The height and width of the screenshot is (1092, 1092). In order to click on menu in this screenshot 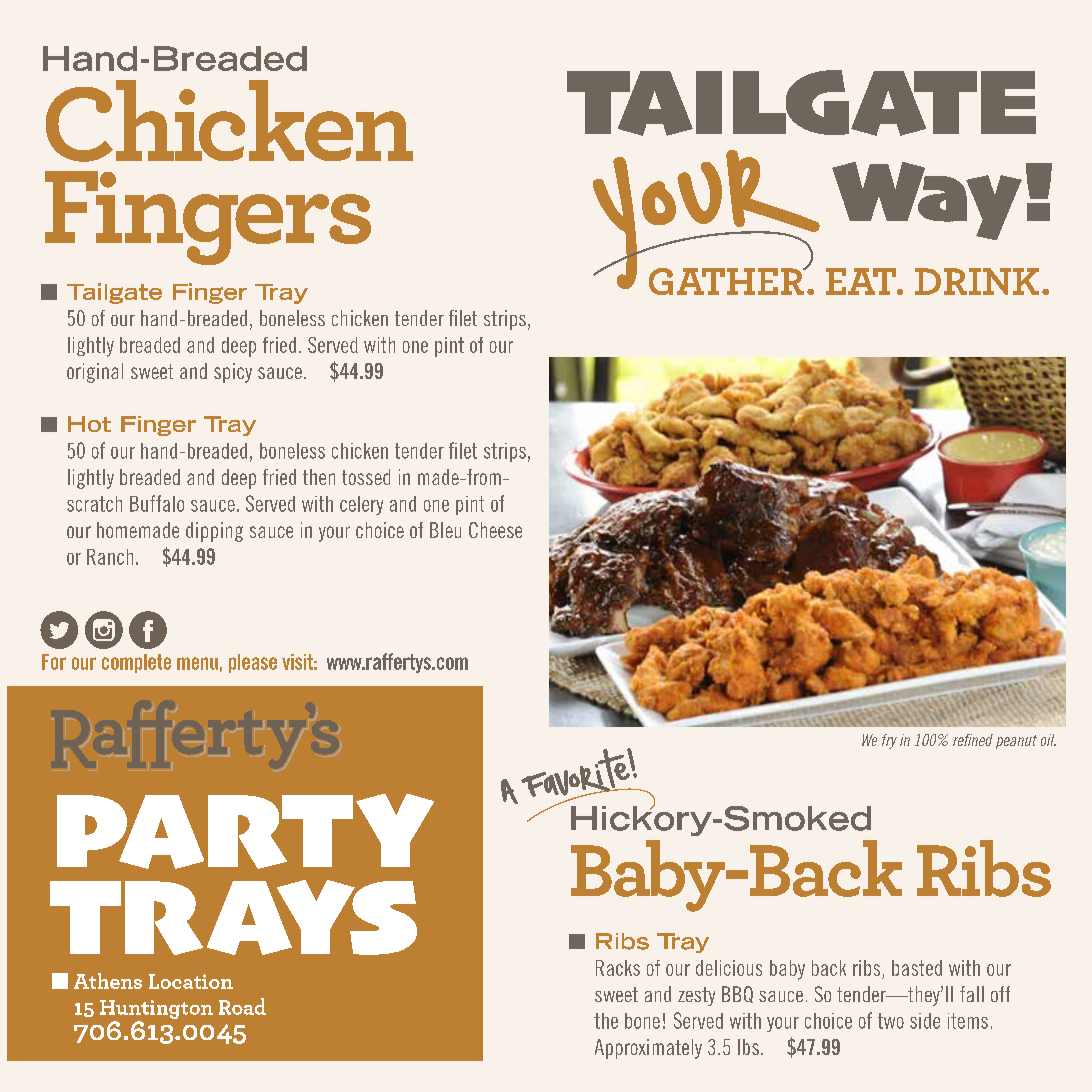, I will do `click(197, 663)`.
